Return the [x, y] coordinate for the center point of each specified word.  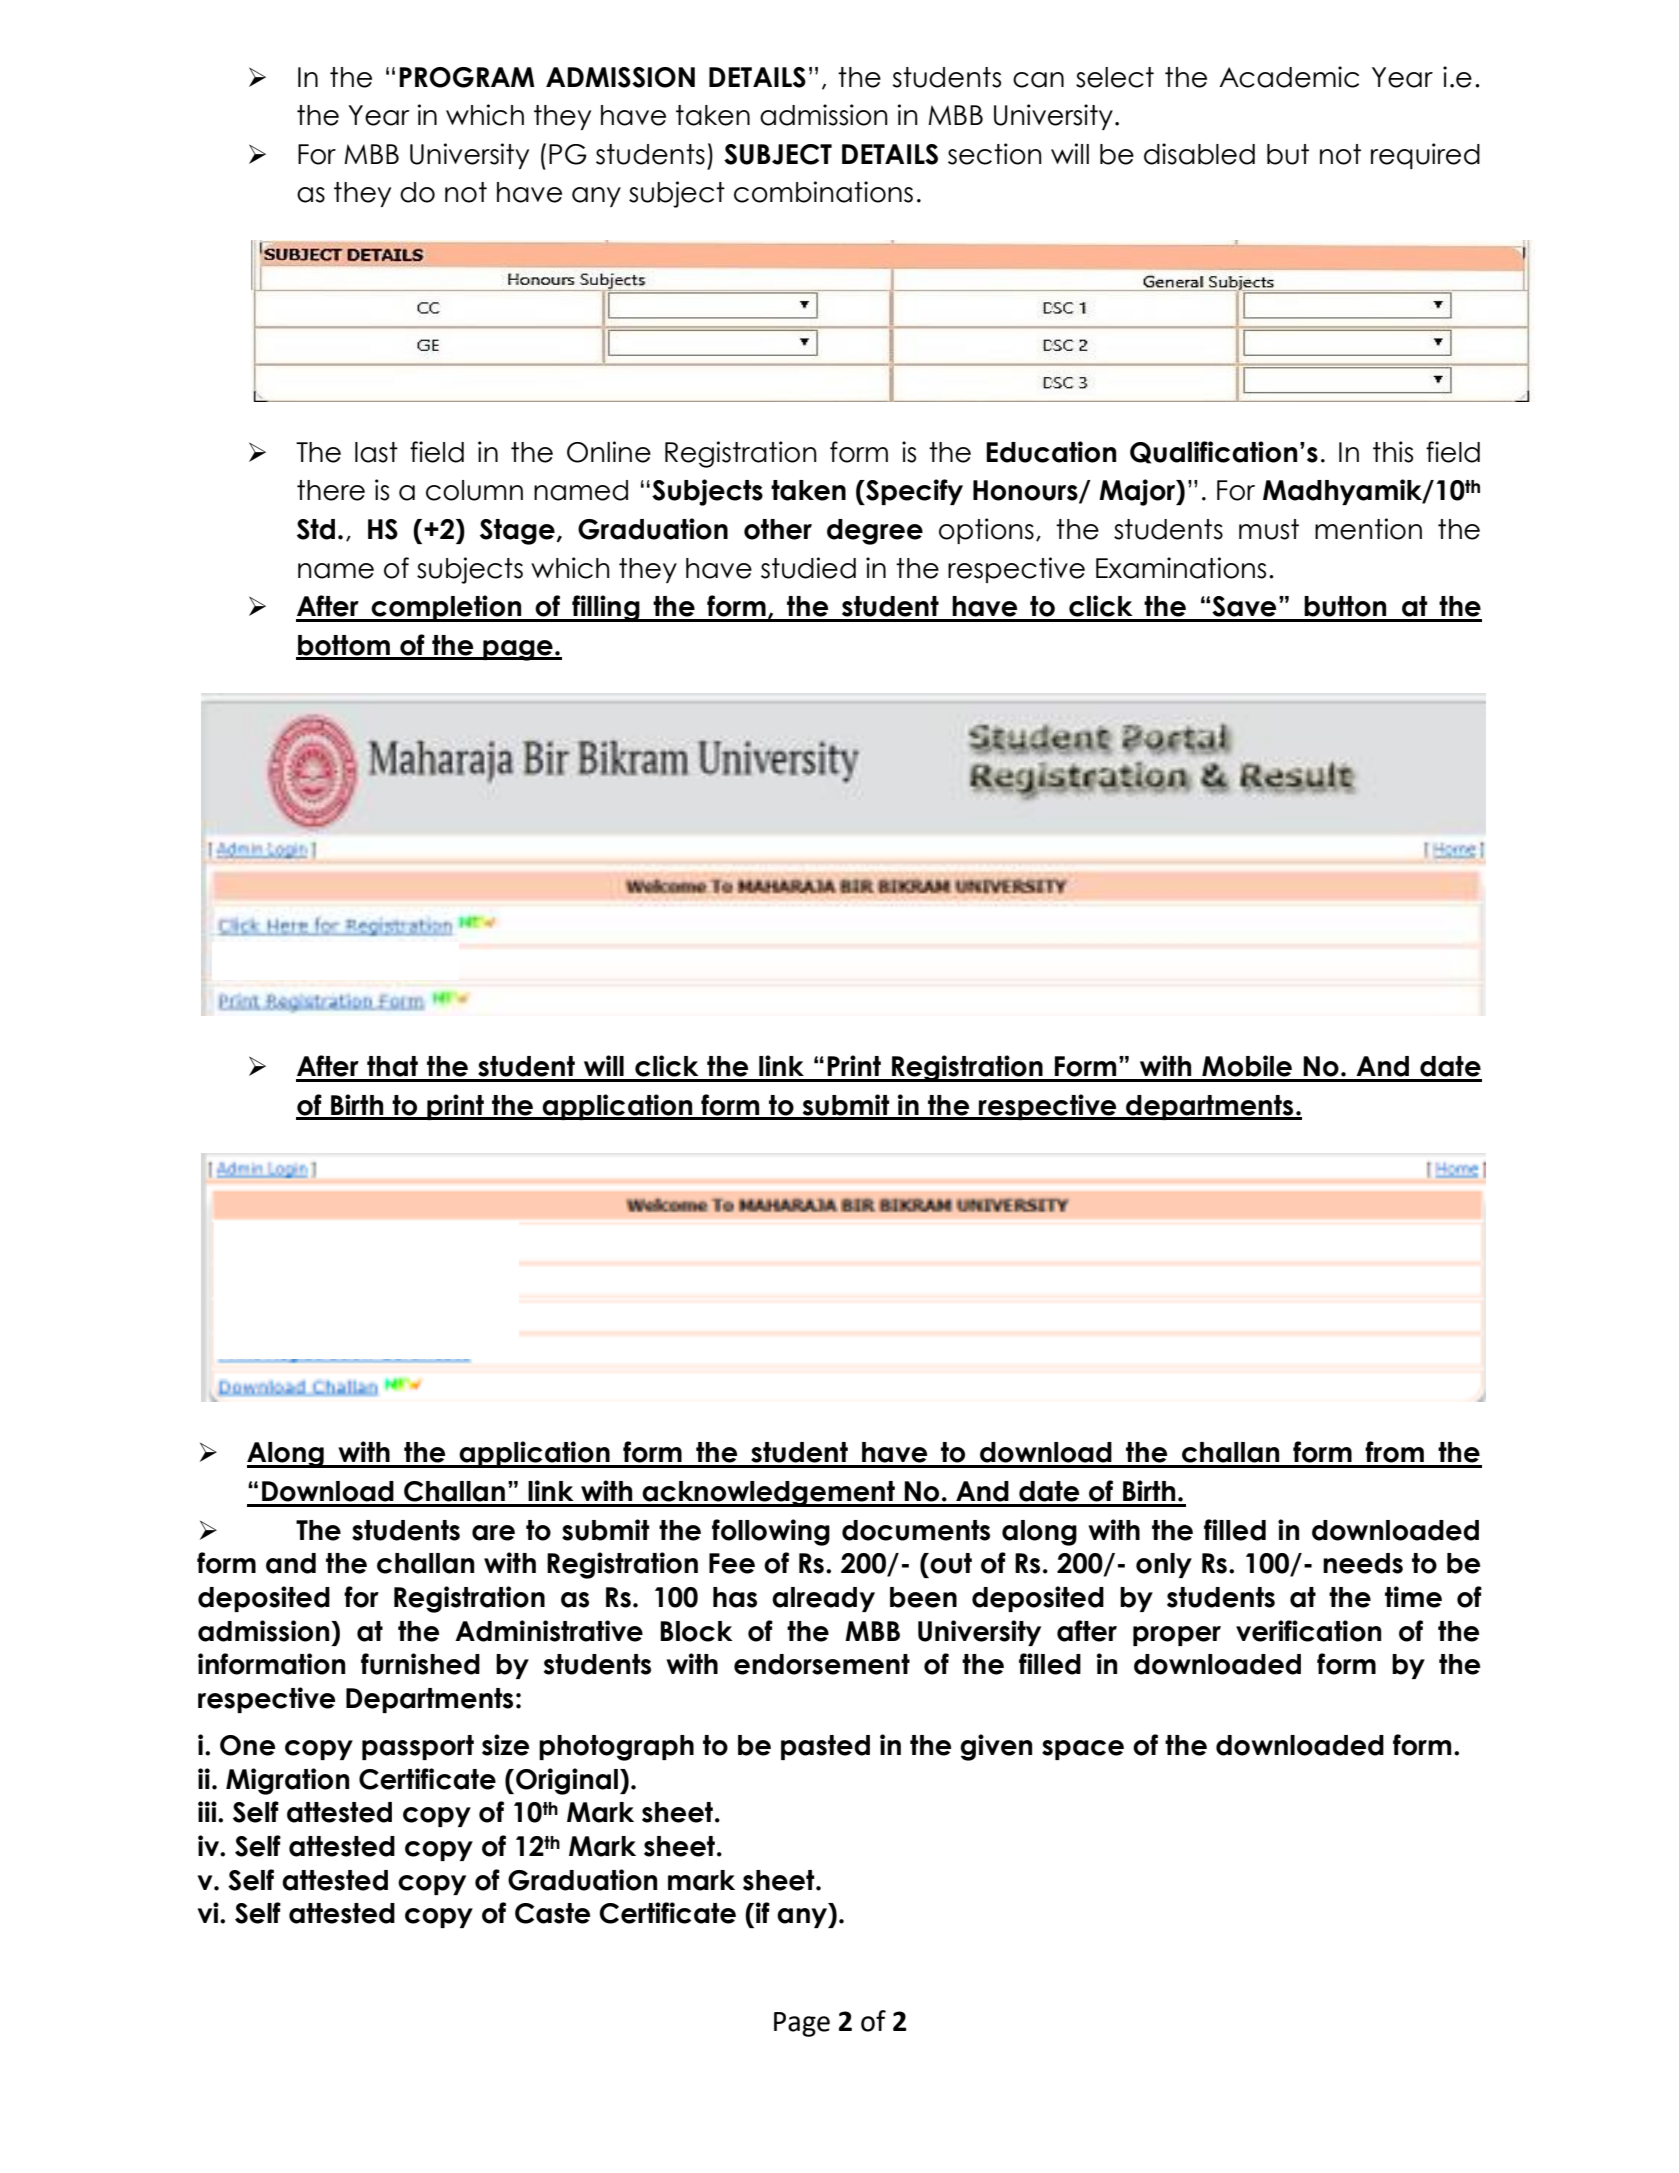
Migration [287, 1781]
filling [606, 608]
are [493, 1533]
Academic [1289, 77]
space [1083, 1750]
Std [316, 529]
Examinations [1181, 568]
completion [446, 608]
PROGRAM [467, 77]
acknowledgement [768, 1494]
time [1413, 1597]
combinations [823, 192]
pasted [825, 1747]
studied [808, 568]
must [1269, 529]
